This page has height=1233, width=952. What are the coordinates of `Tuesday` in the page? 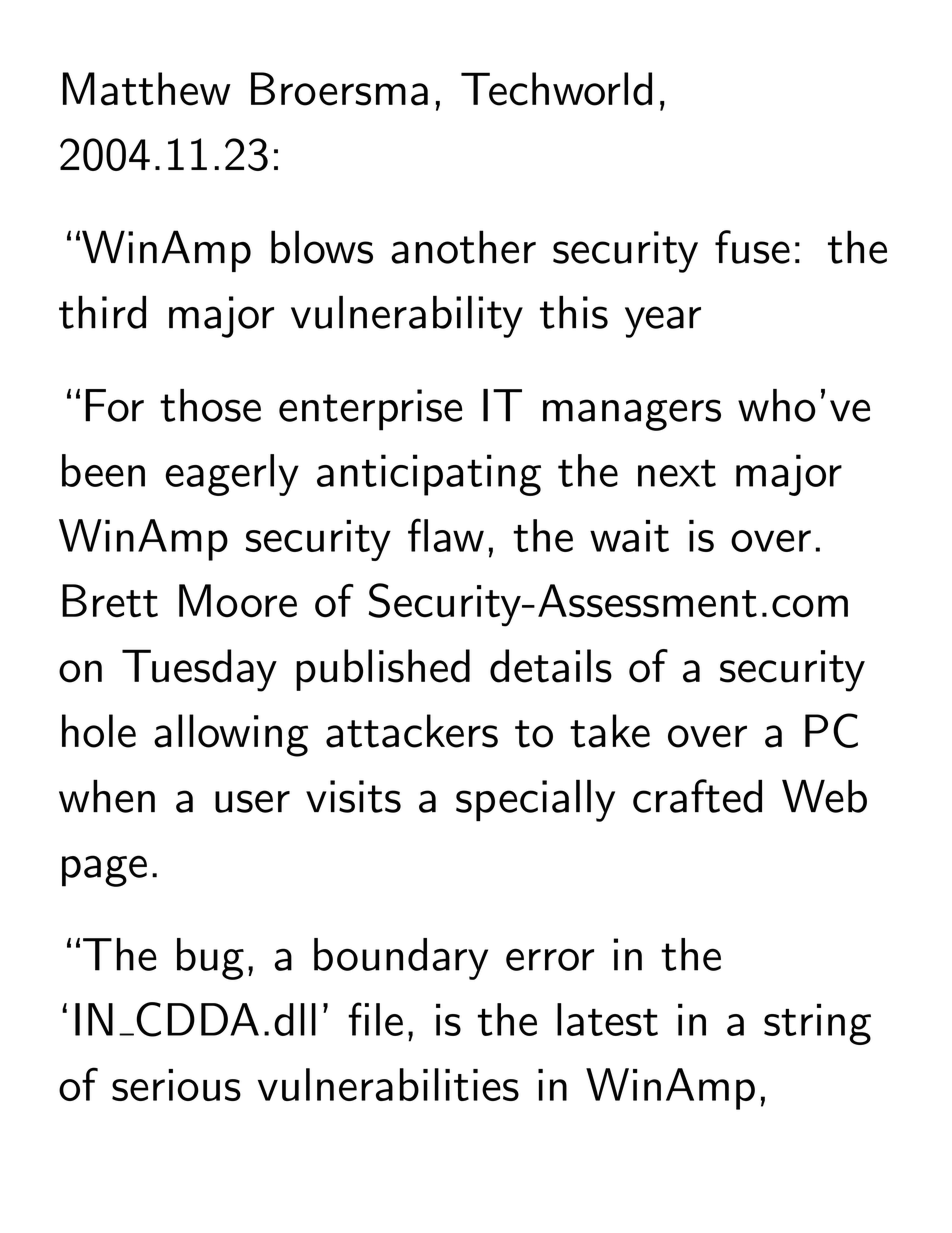 It's located at (199, 670).
